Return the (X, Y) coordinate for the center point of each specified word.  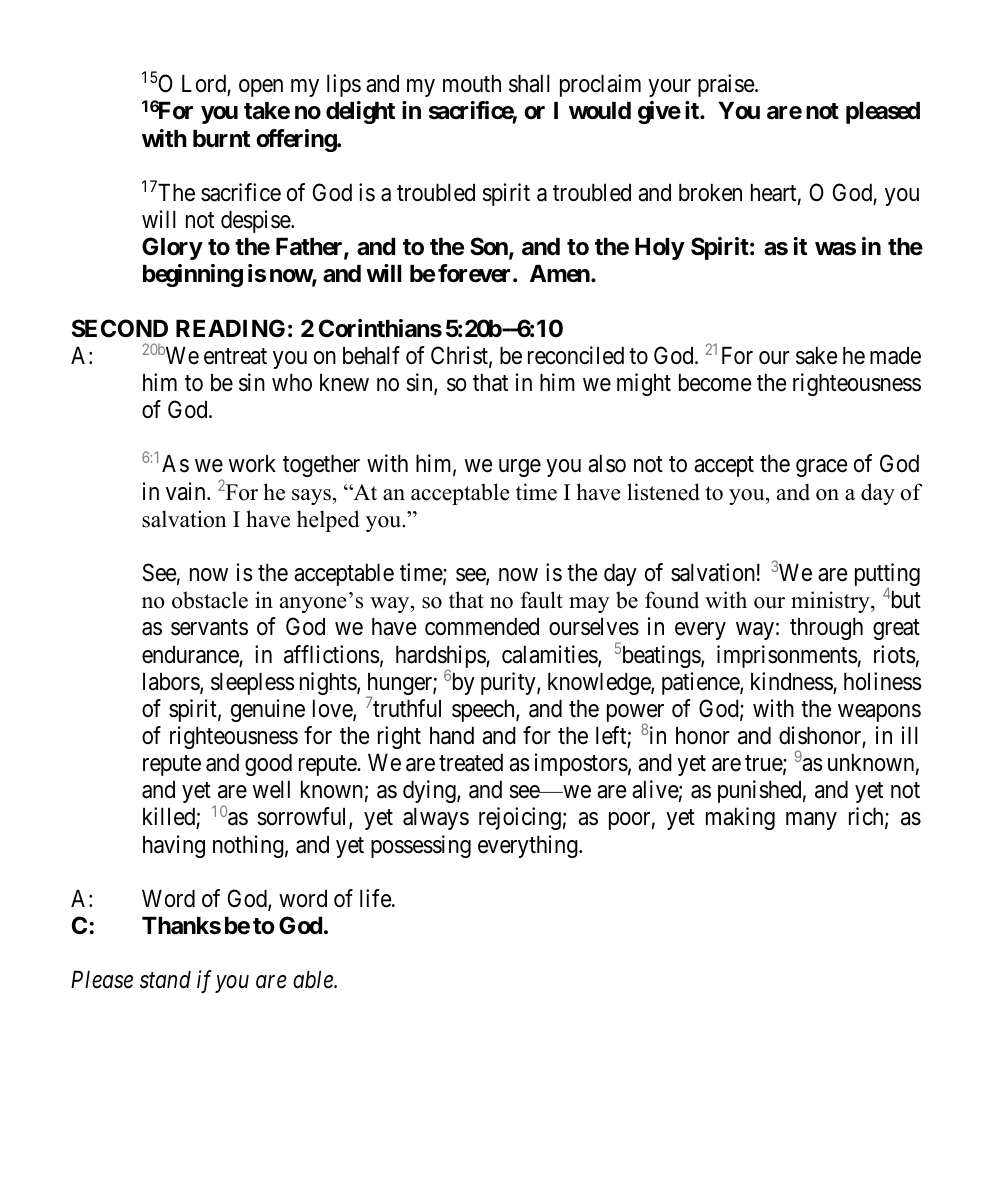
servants (209, 628)
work (252, 464)
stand (165, 980)
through (826, 629)
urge (520, 468)
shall (529, 84)
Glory (172, 248)
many (811, 821)
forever (476, 273)
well (271, 790)
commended (482, 627)
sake (817, 356)
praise (727, 85)
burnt (221, 138)
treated (471, 763)
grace (822, 468)
